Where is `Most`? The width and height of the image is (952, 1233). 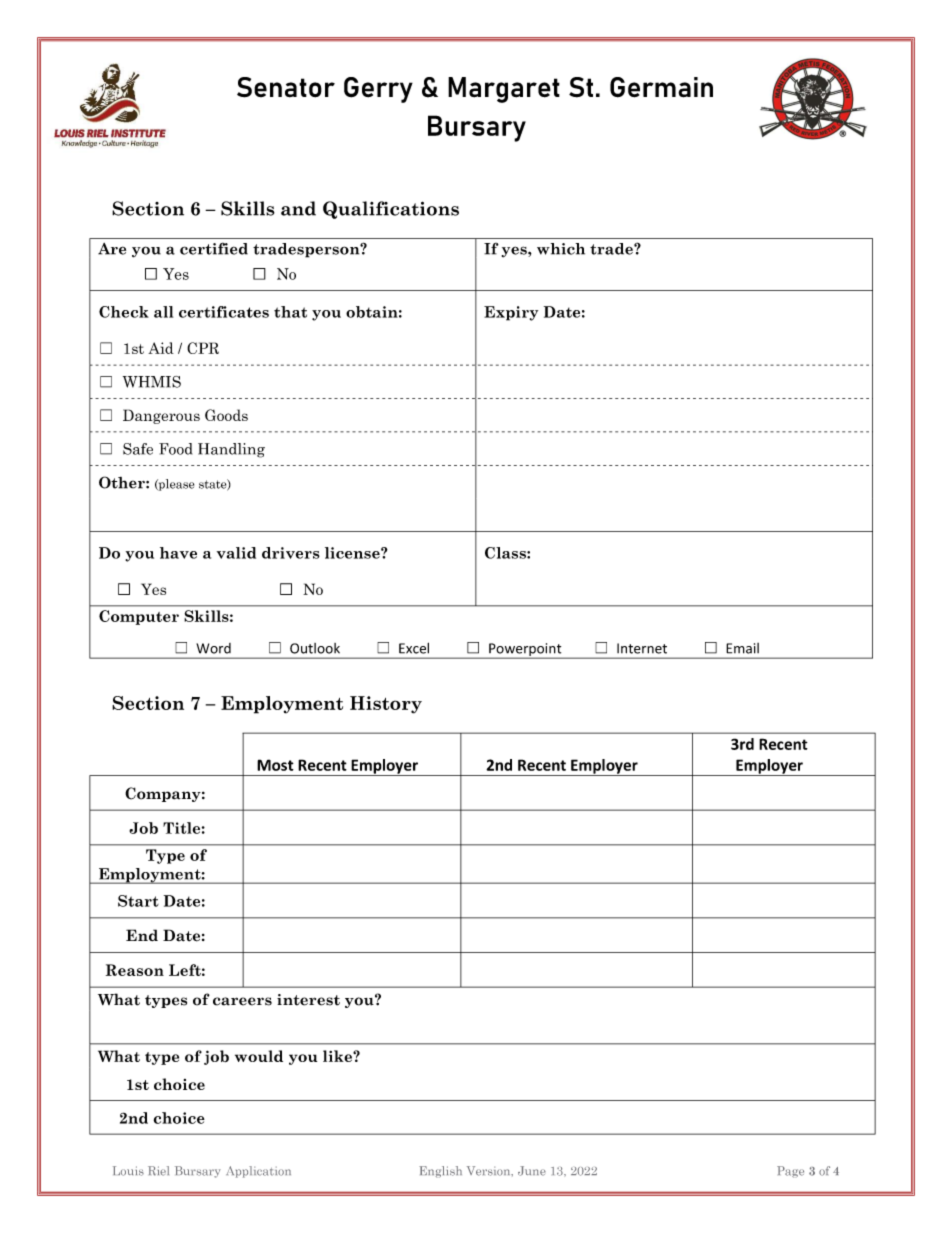 Most is located at coordinates (275, 765).
